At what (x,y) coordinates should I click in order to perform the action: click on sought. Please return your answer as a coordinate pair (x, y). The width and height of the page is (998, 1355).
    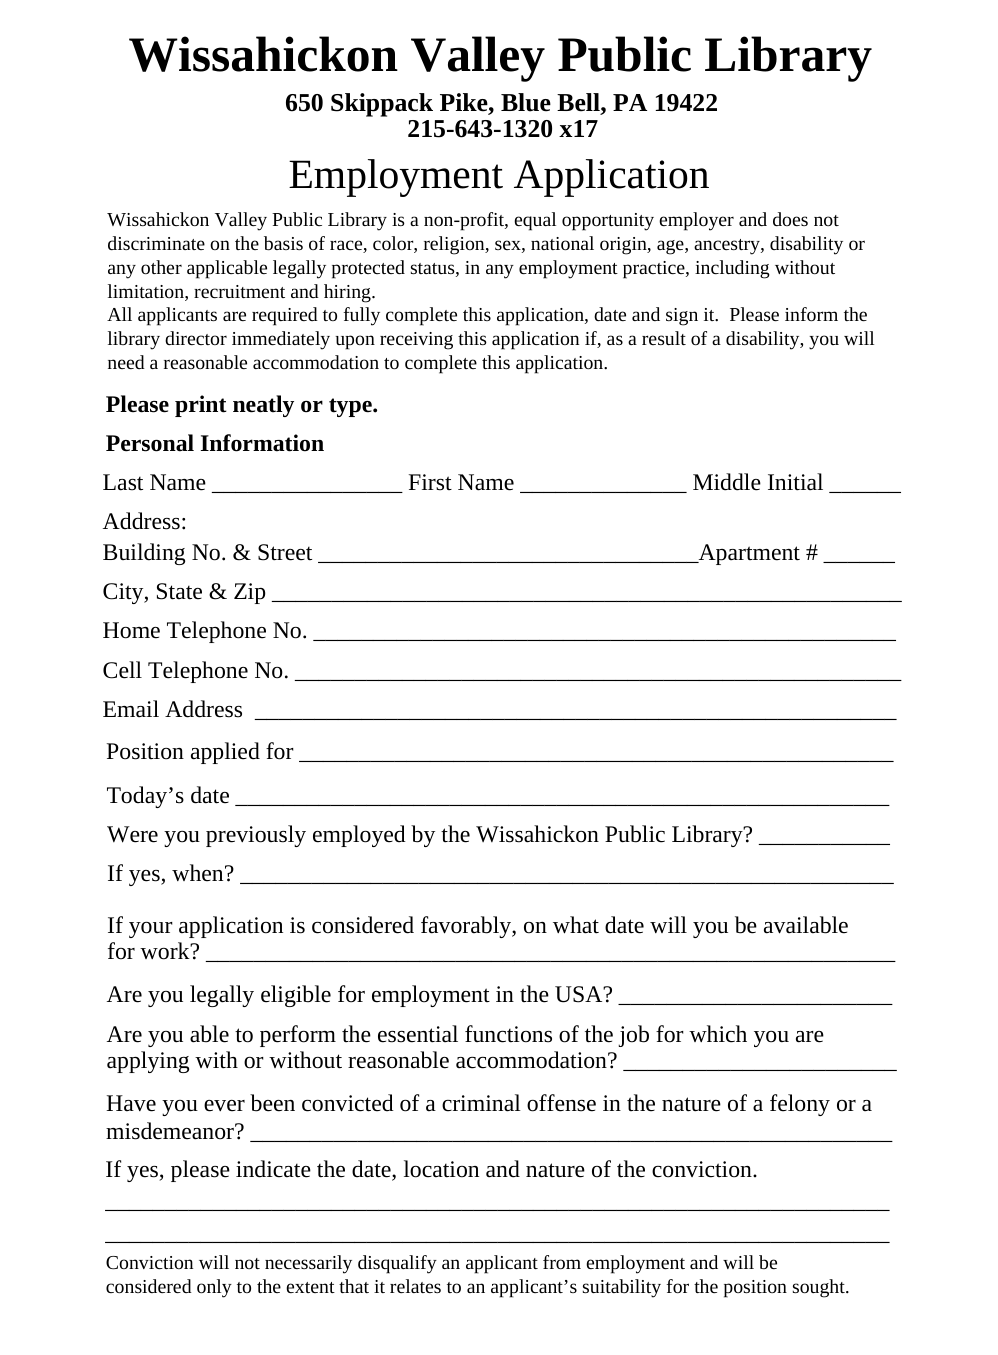
    Looking at the image, I should click on (820, 1288).
